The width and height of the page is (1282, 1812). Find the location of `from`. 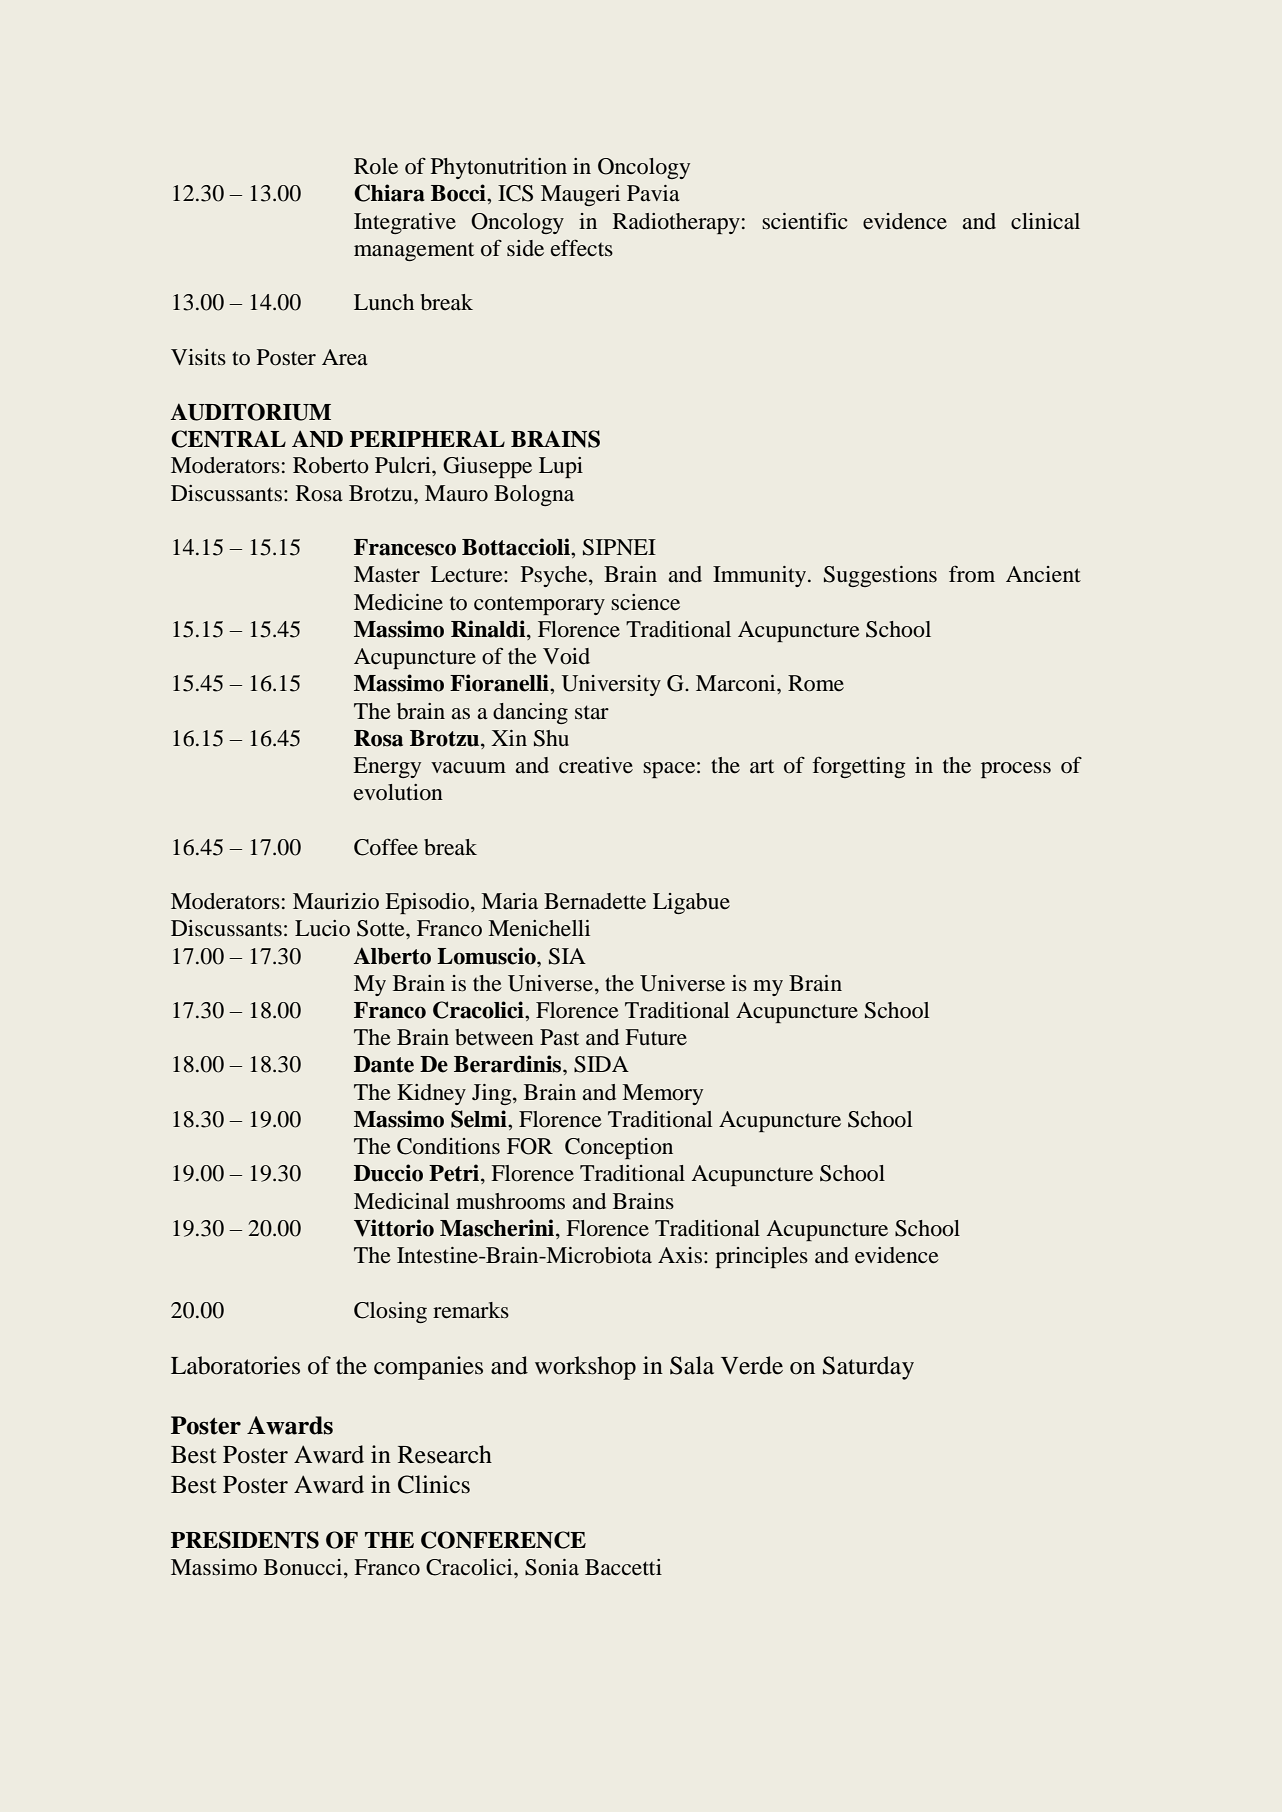

from is located at coordinates (972, 574).
